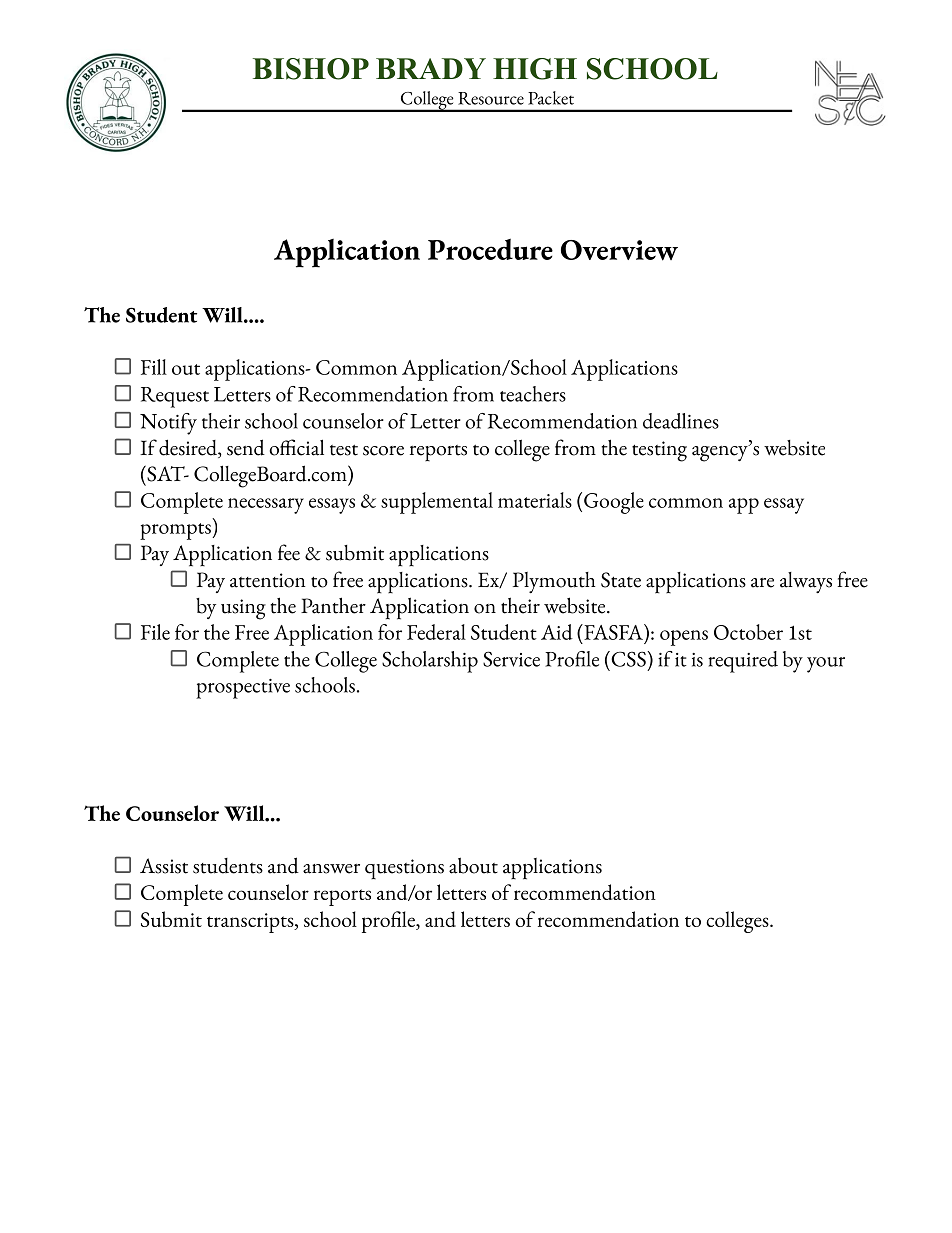  Describe the element at coordinates (551, 98) in the screenshot. I see `Packet` at that location.
